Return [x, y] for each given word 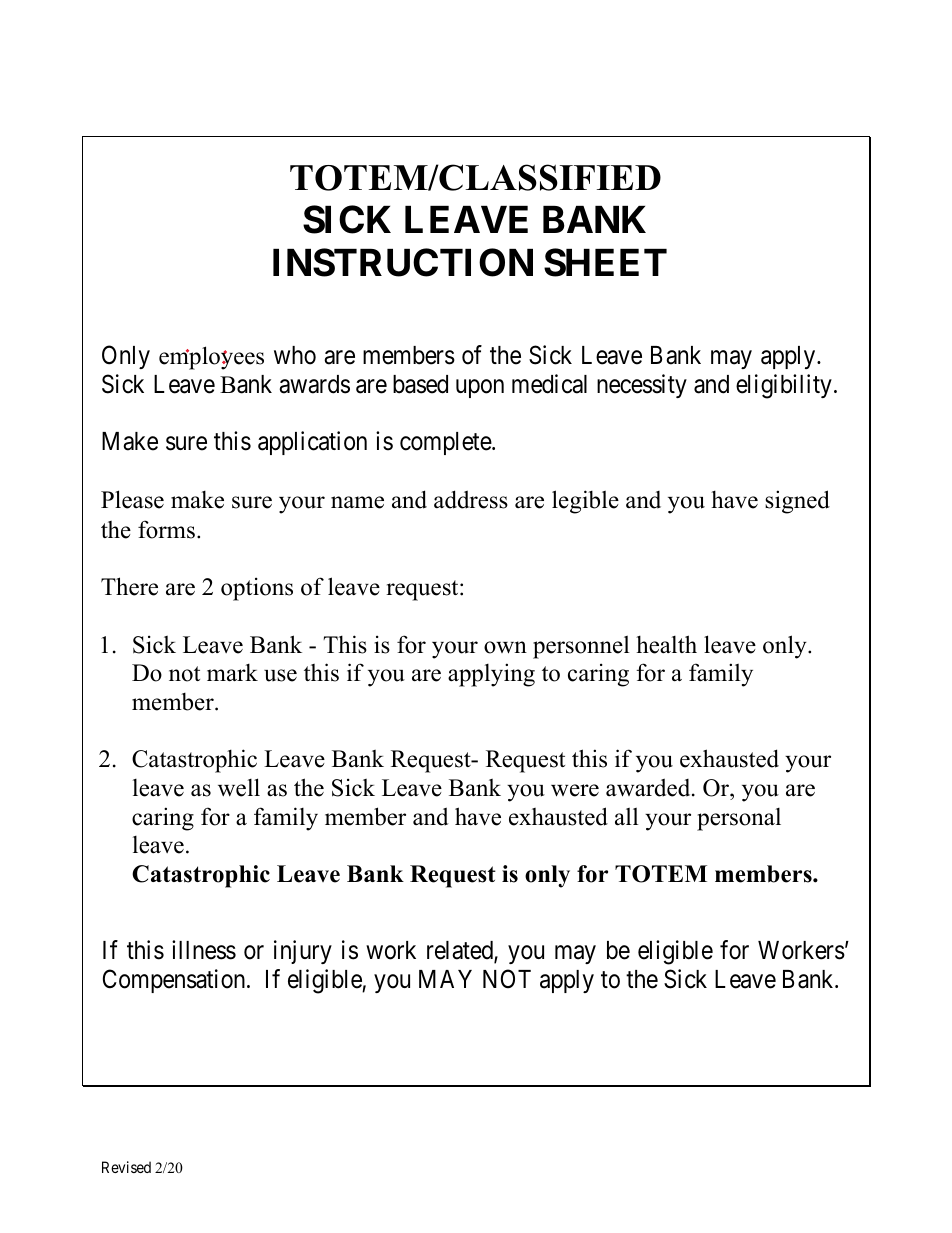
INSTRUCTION [403, 262]
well [239, 787]
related [461, 952]
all [626, 817]
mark [232, 672]
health [666, 644]
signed [797, 502]
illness [204, 950]
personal [739, 819]
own [505, 647]
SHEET [605, 262]
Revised [126, 1167]
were [575, 790]
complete [446, 443]
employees [211, 358]
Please [132, 499]
